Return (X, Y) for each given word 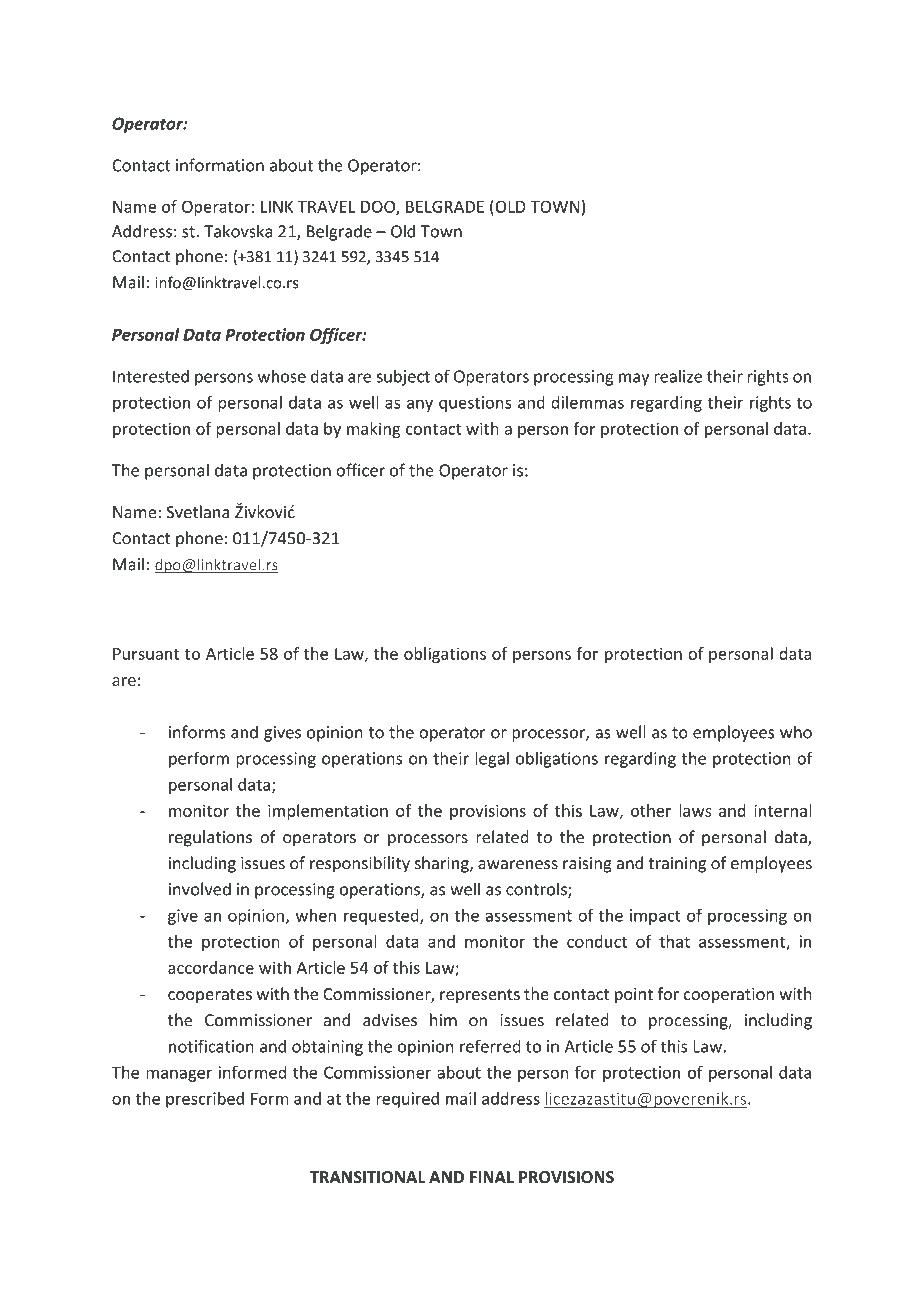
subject (403, 377)
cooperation (728, 996)
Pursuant (146, 654)
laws (695, 810)
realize (678, 376)
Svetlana (197, 512)
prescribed (205, 1100)
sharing (443, 864)
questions (475, 404)
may (634, 379)
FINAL (492, 1177)
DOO (379, 207)
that (674, 941)
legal (492, 759)
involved (200, 889)
